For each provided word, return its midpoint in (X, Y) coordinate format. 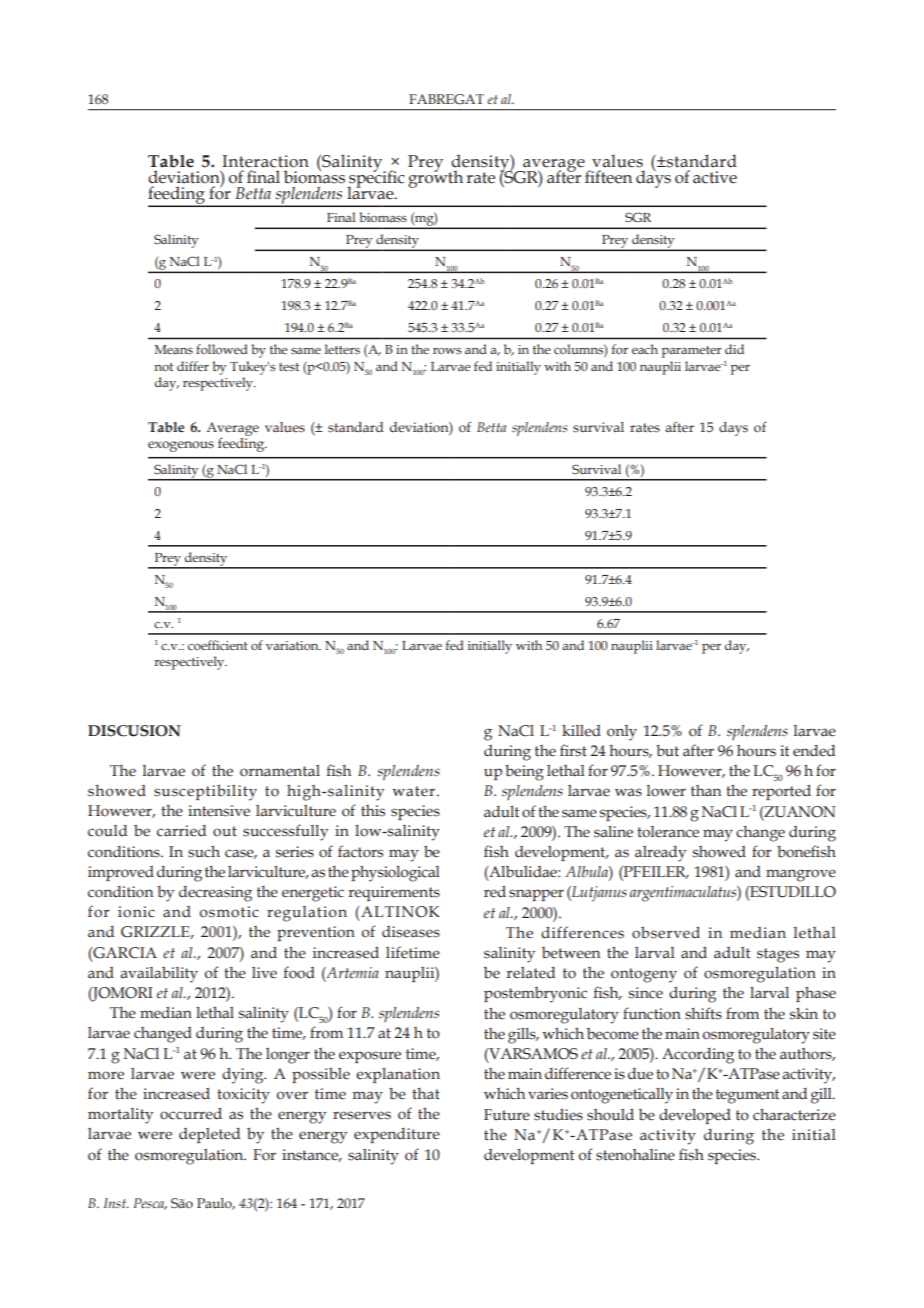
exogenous (181, 446)
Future (507, 1115)
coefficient (218, 645)
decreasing (215, 894)
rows (447, 351)
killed (581, 730)
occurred (191, 1113)
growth (435, 178)
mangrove (801, 875)
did (734, 349)
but (667, 750)
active (715, 177)
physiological (395, 874)
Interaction (265, 161)
